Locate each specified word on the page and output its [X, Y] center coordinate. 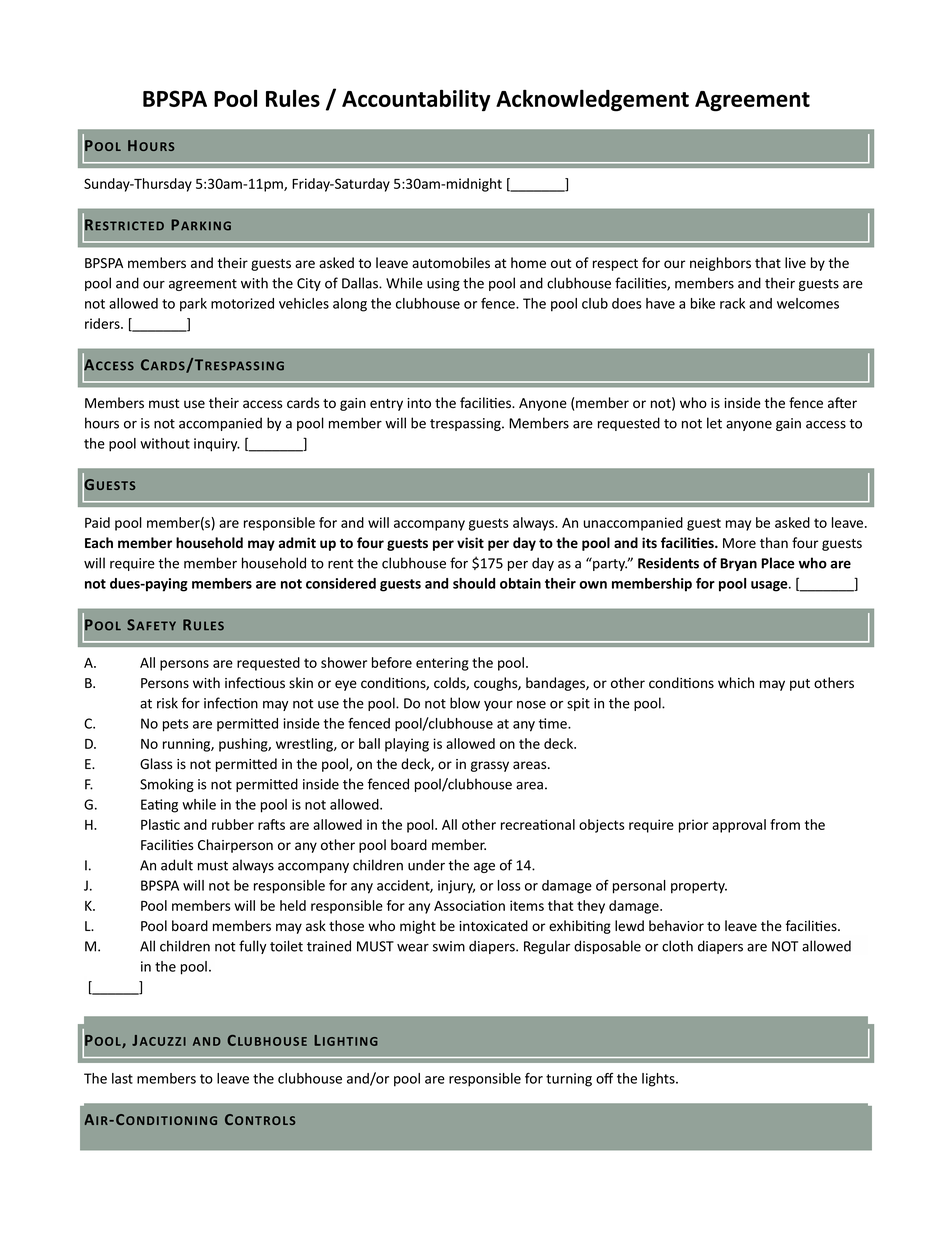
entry [386, 405]
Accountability [416, 100]
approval [739, 826]
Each [99, 542]
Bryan [738, 564]
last [122, 1078]
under [426, 865]
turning [569, 1080]
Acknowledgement [592, 100]
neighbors [720, 264]
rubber [233, 824]
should [474, 583]
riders [103, 323]
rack [732, 303]
